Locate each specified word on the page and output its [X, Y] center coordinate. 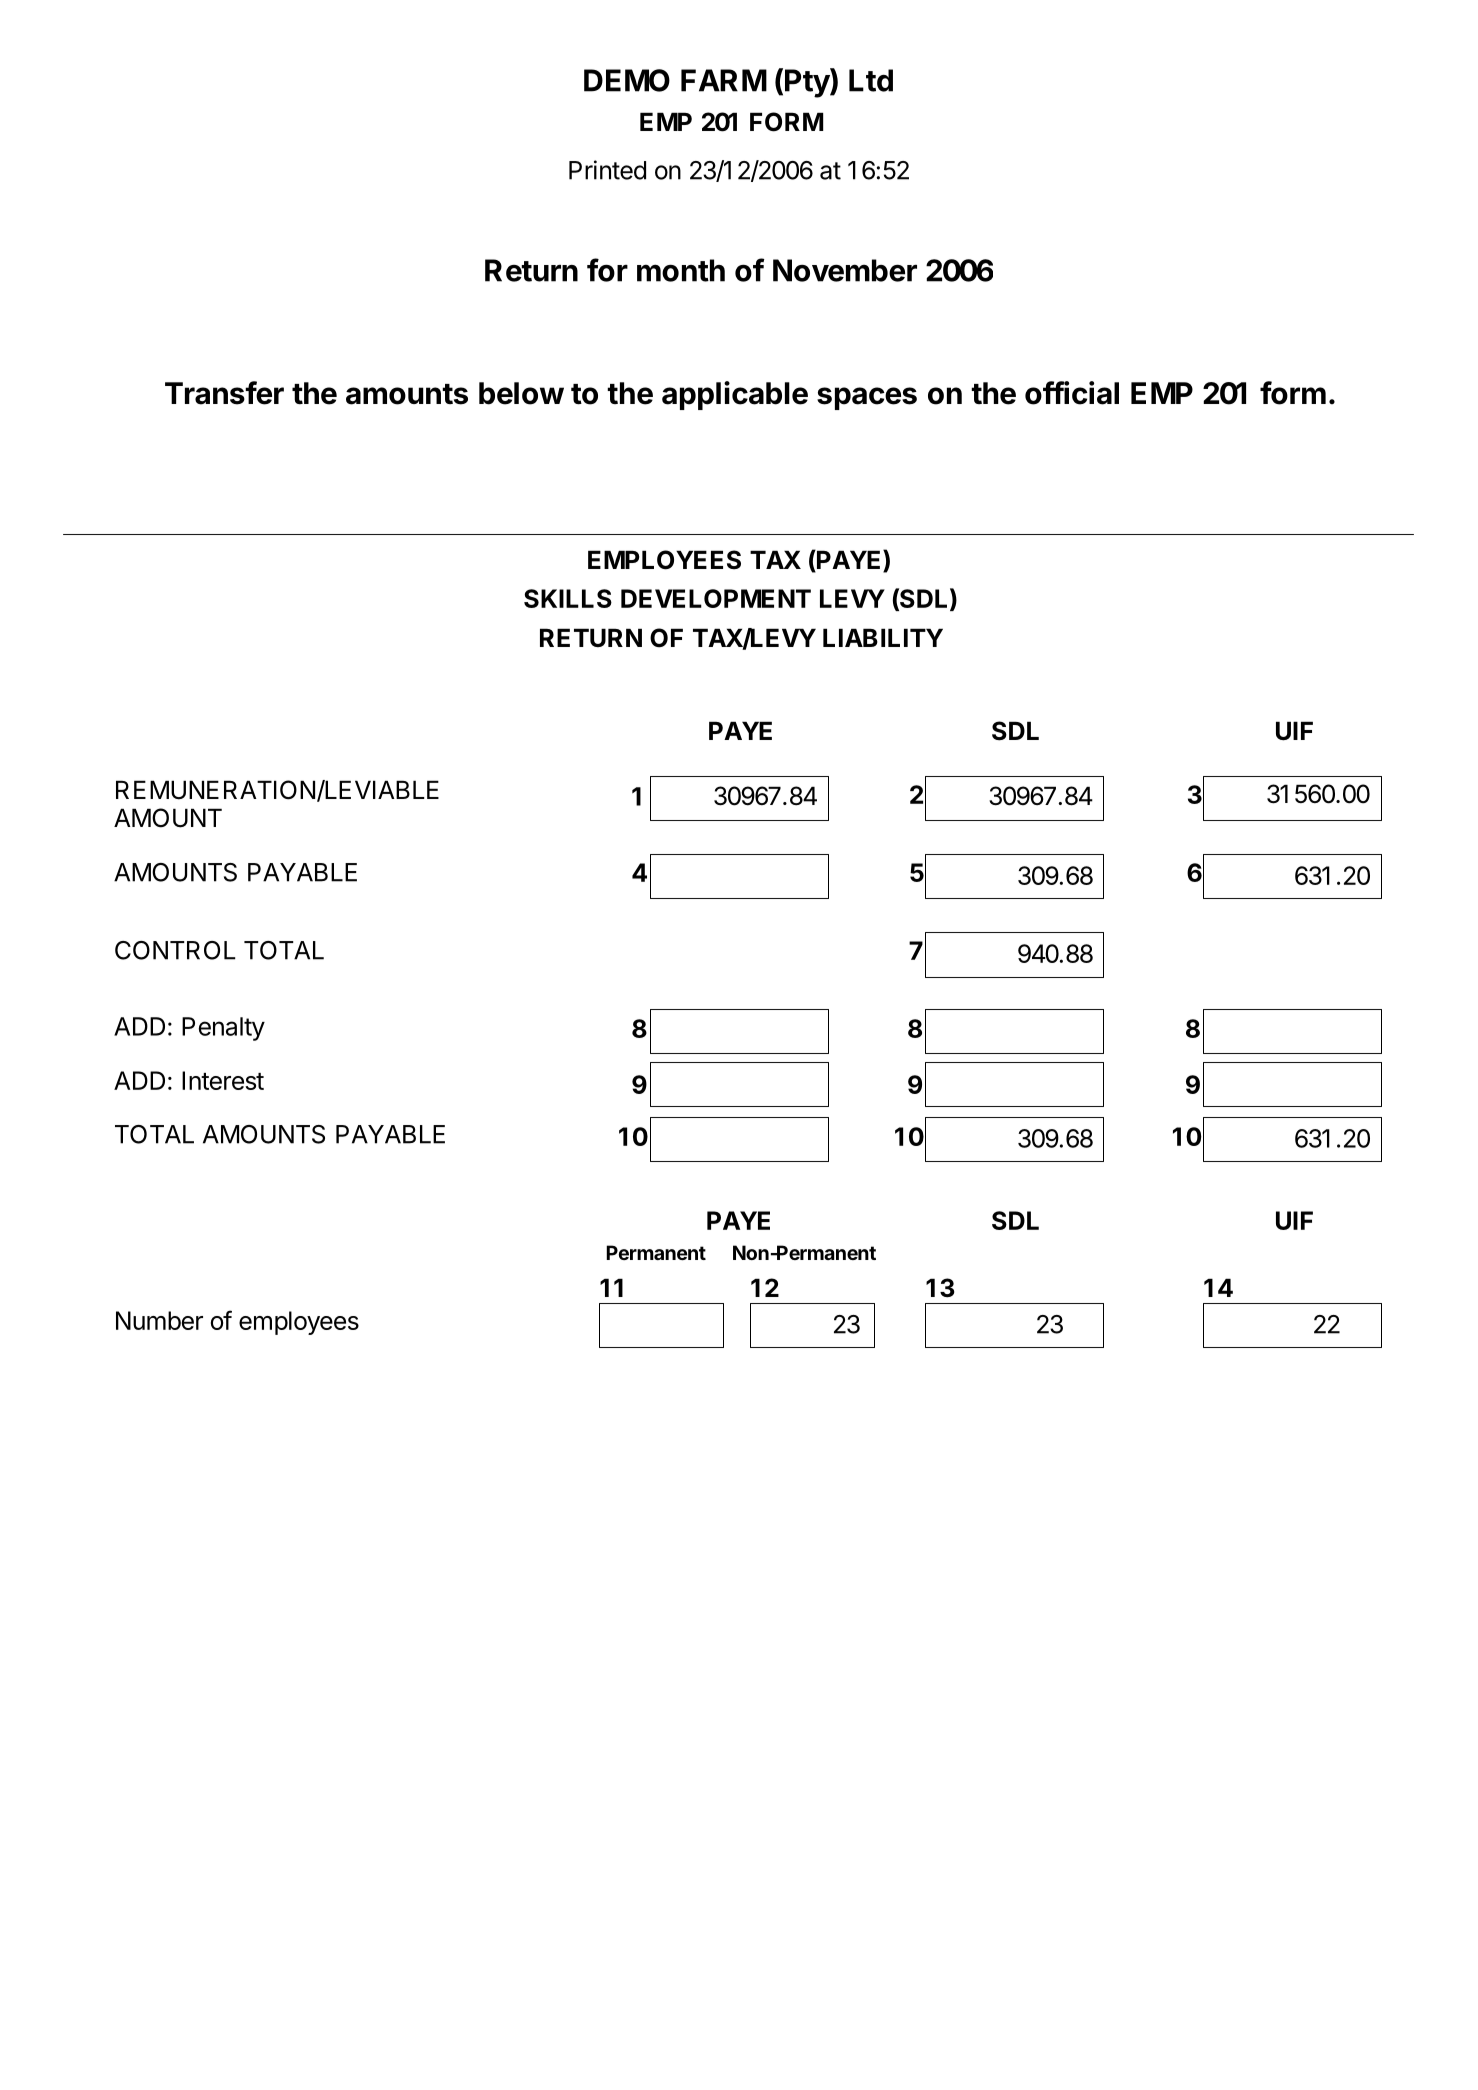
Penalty [223, 1029]
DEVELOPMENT [716, 598]
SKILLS [568, 598]
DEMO [627, 80]
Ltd [871, 80]
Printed [607, 170]
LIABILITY [883, 637]
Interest [223, 1080]
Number [159, 1320]
